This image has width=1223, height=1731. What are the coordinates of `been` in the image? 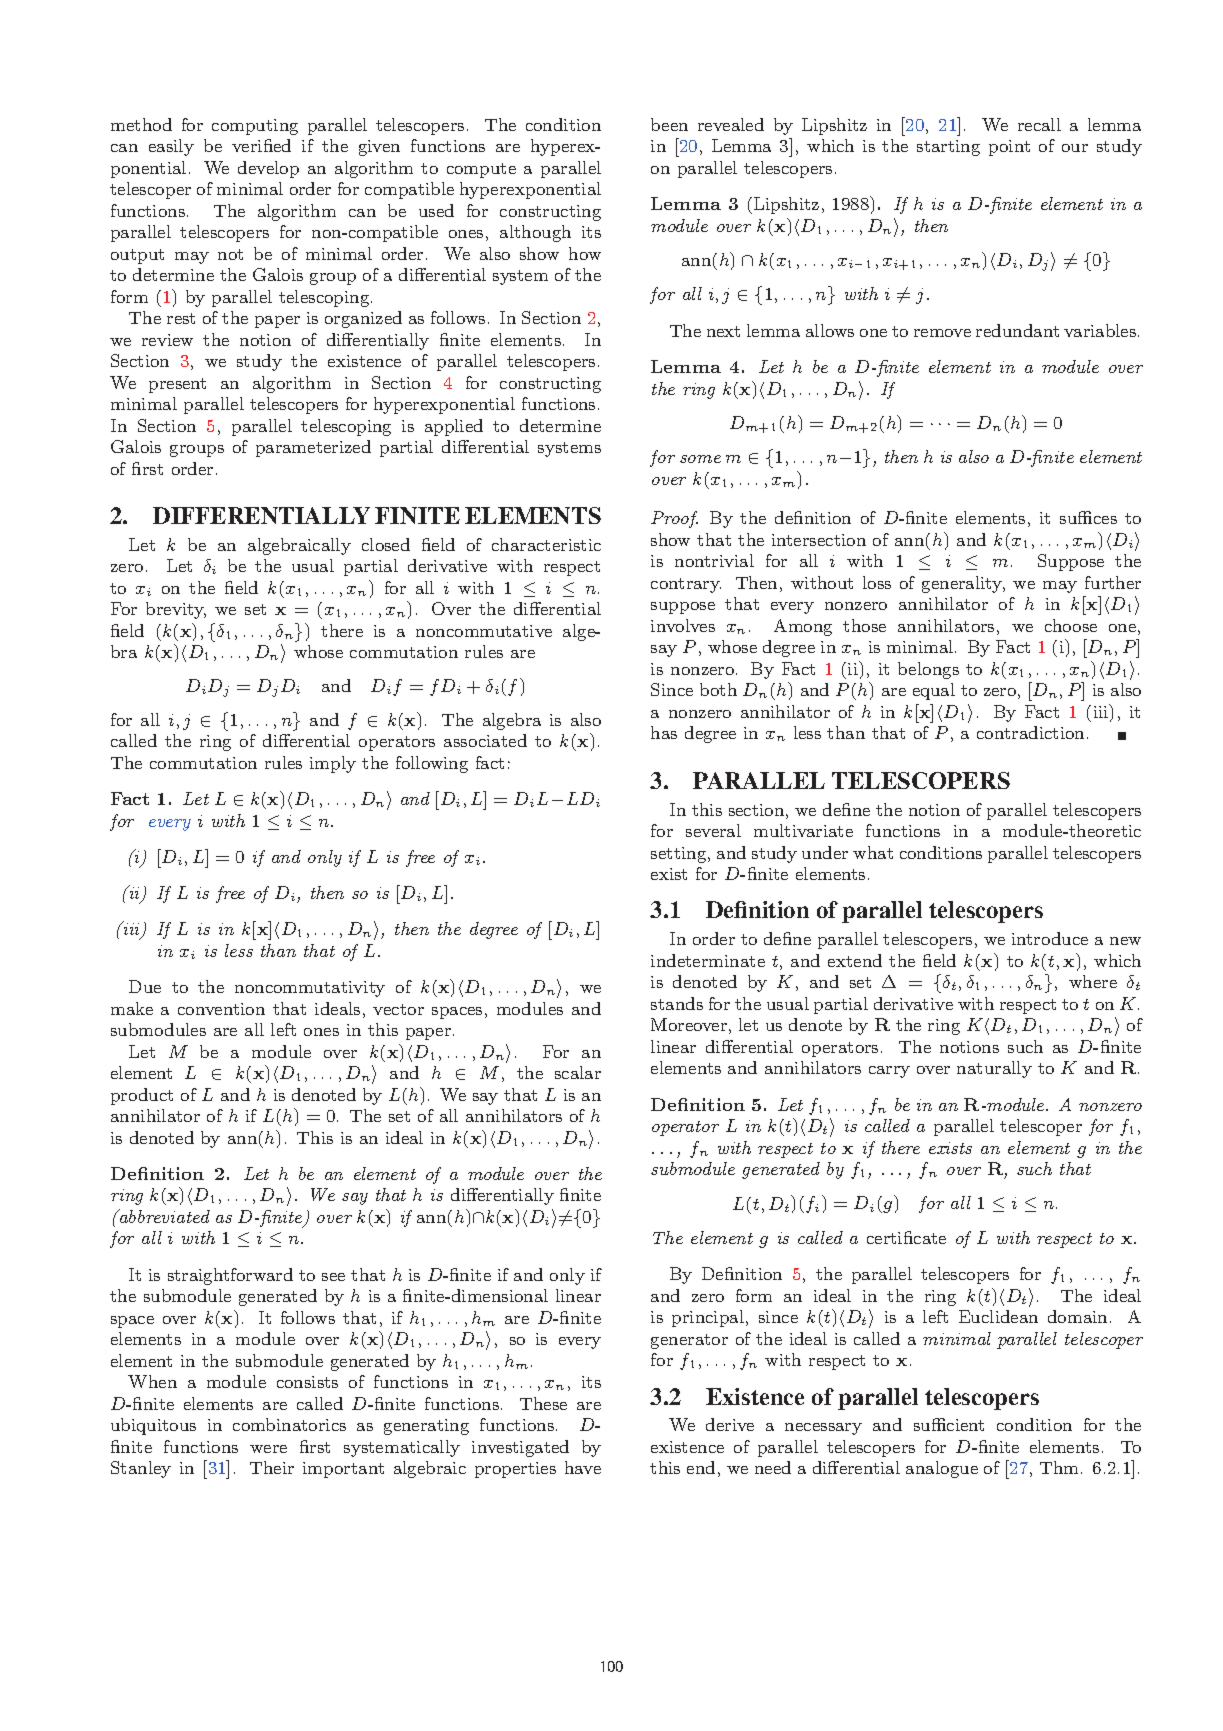 It's located at (669, 124).
